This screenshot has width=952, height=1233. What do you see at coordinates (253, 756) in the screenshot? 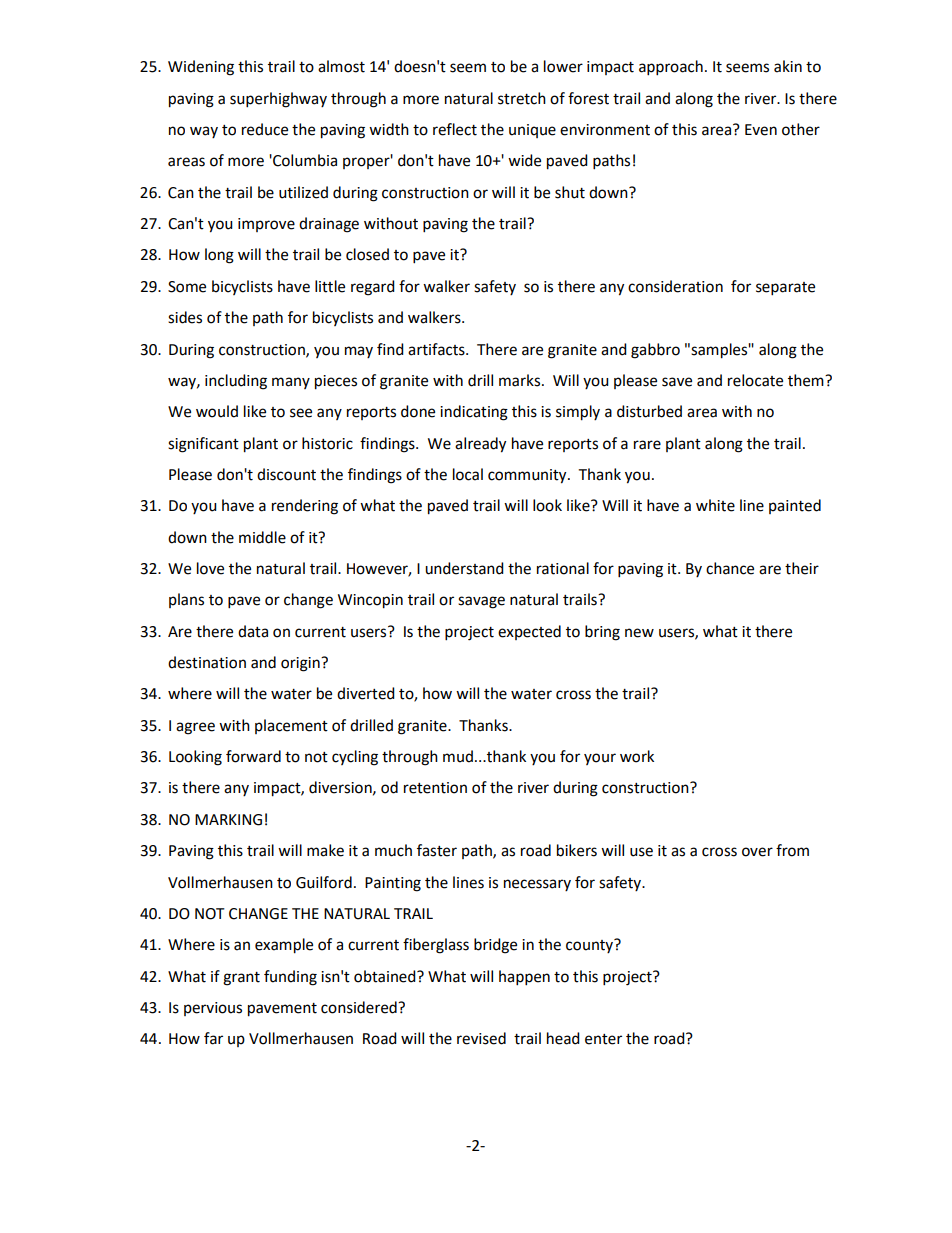
I see `forward` at bounding box center [253, 756].
